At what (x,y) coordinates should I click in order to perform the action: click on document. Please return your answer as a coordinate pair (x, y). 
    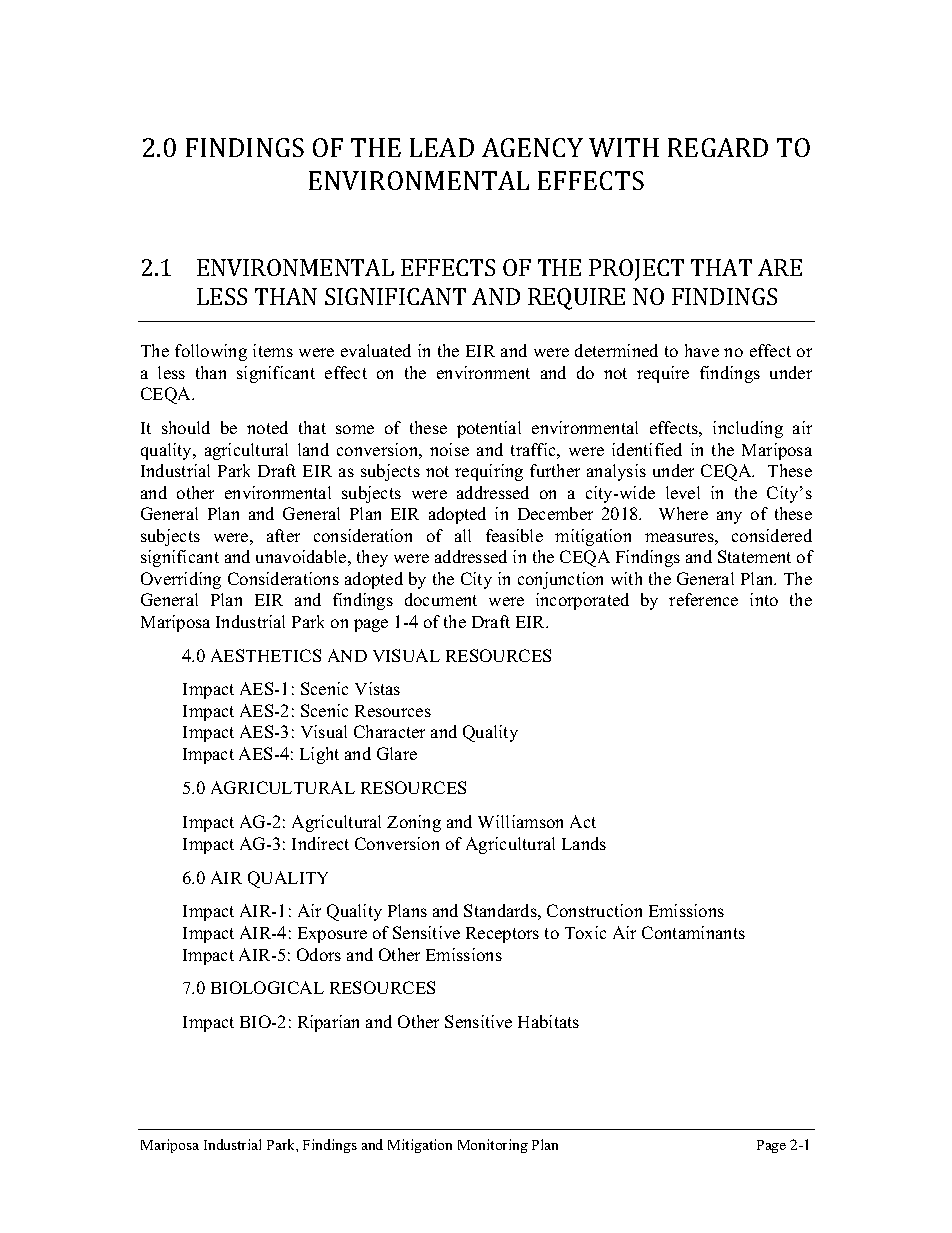
    Looking at the image, I should click on (441, 599).
